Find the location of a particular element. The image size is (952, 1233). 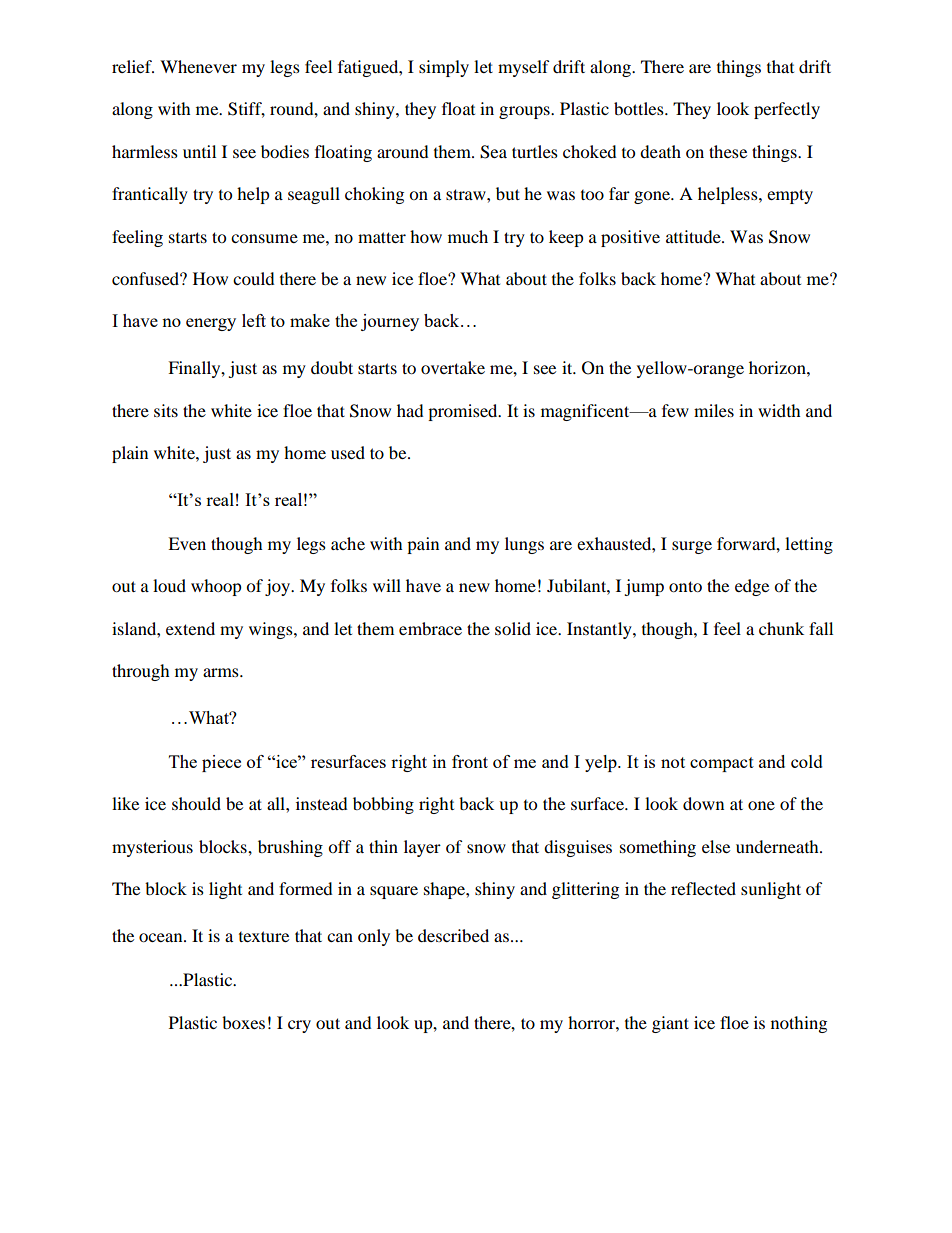

miles is located at coordinates (714, 410).
